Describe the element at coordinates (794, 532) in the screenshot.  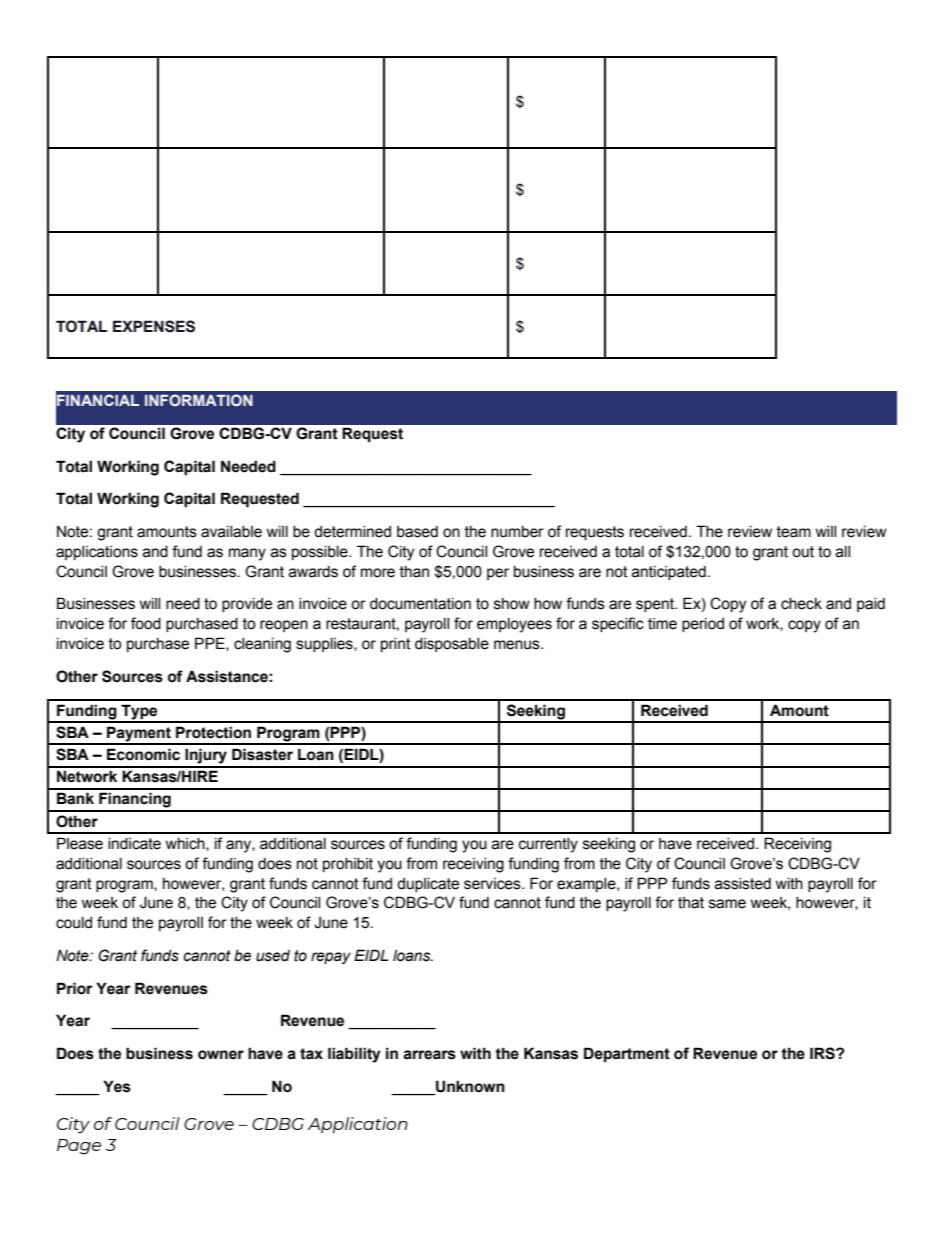
I see `team` at that location.
